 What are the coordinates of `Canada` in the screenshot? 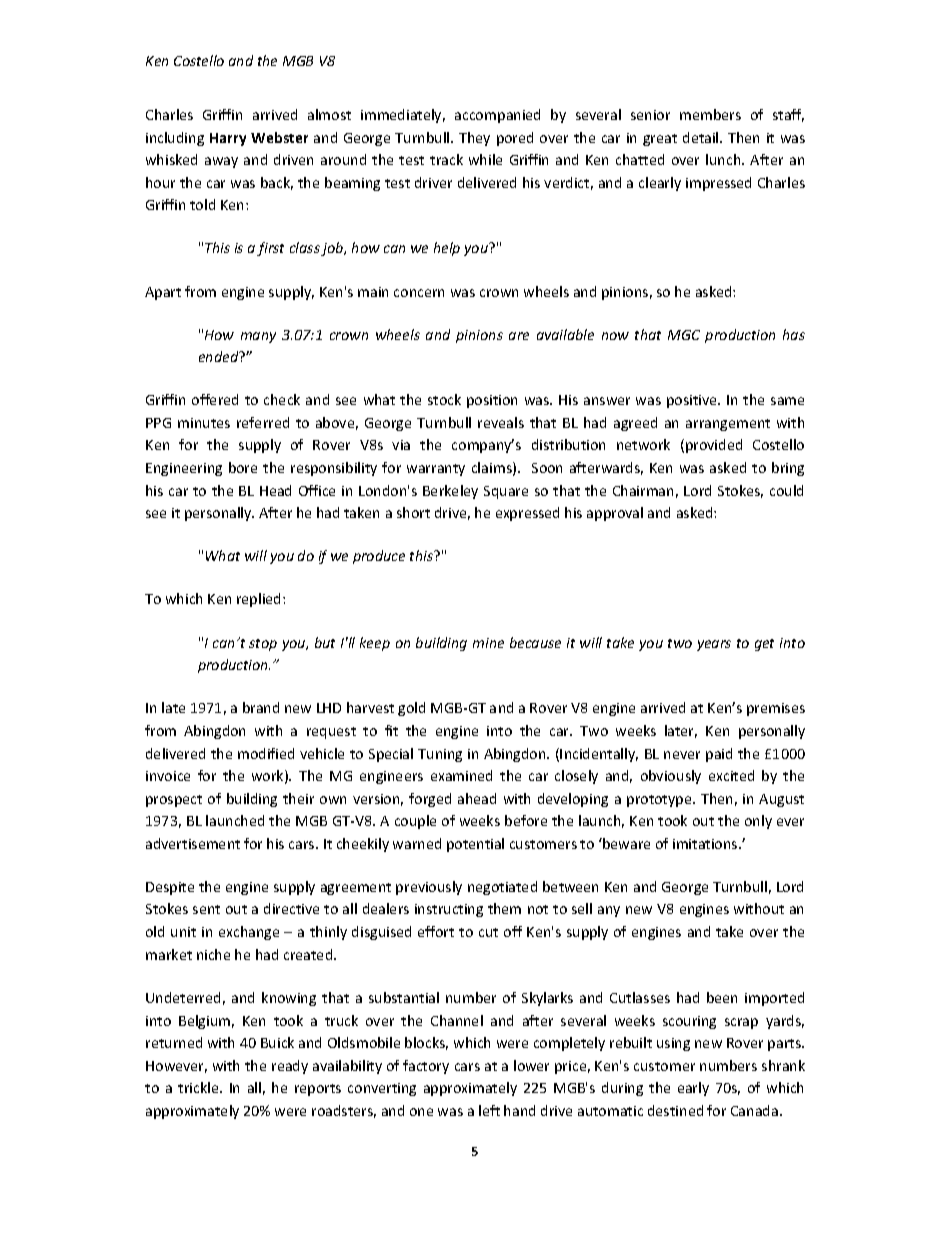 It's located at (754, 1110).
